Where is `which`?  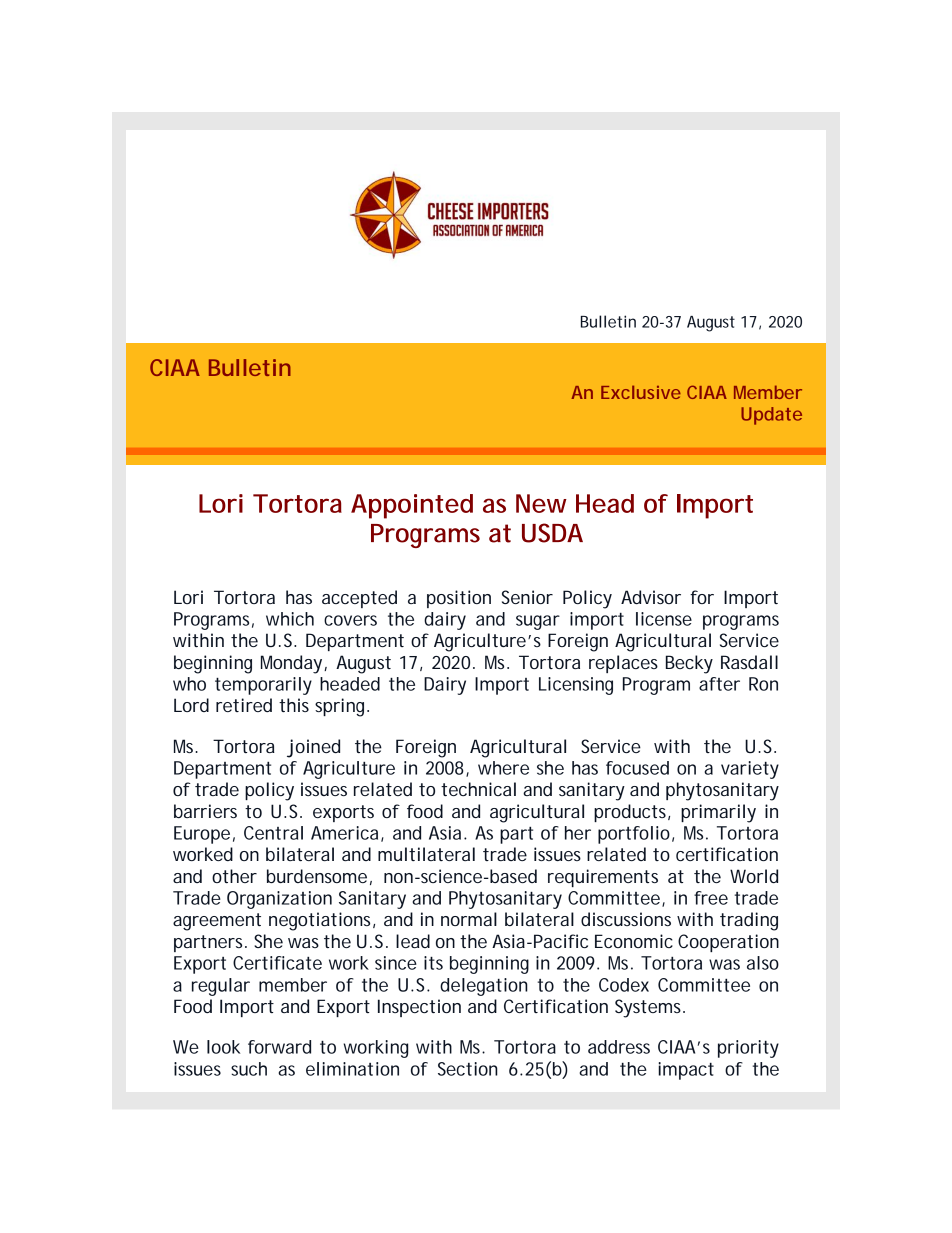
which is located at coordinates (290, 619).
